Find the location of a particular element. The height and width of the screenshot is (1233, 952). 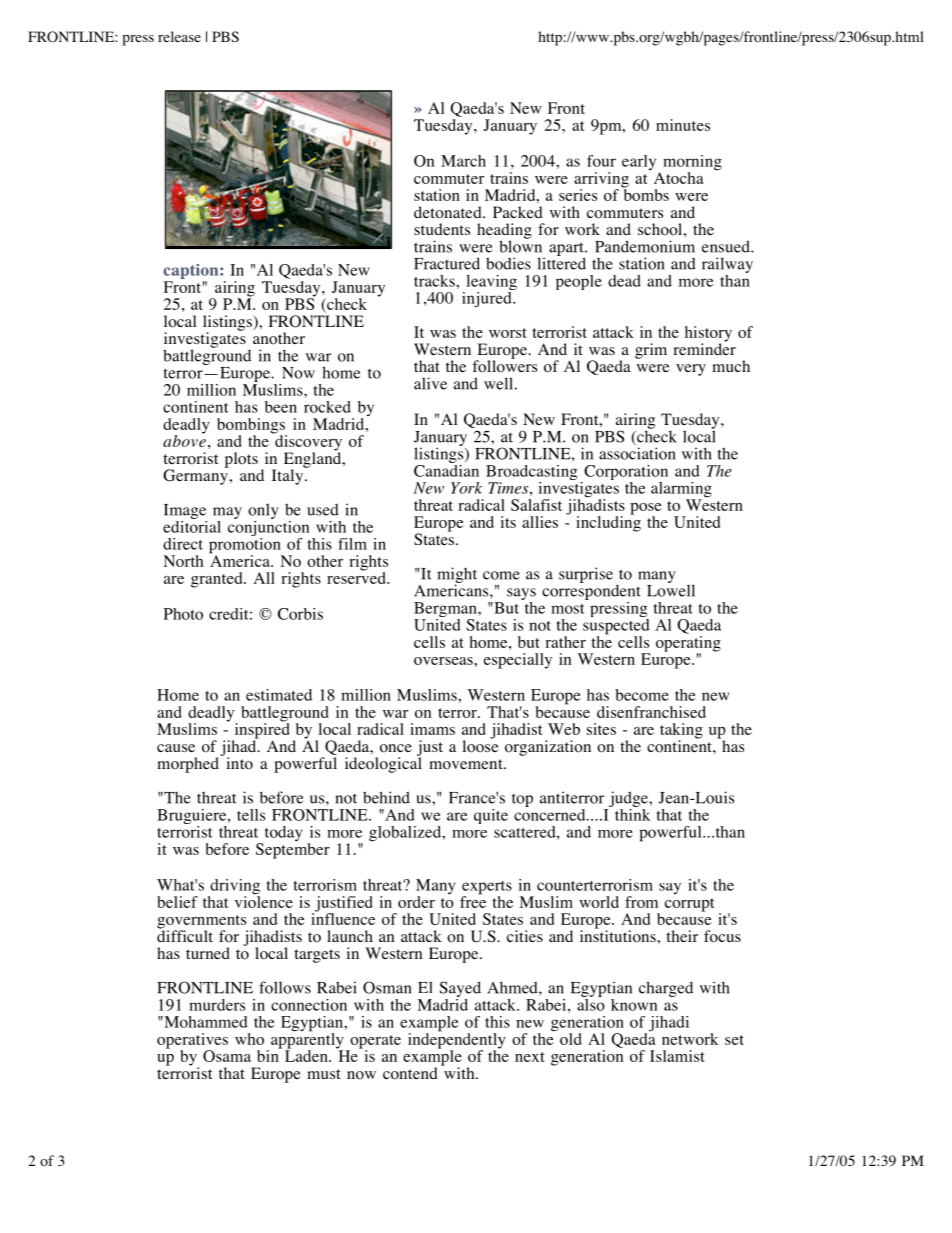

promotion is located at coordinates (246, 545).
